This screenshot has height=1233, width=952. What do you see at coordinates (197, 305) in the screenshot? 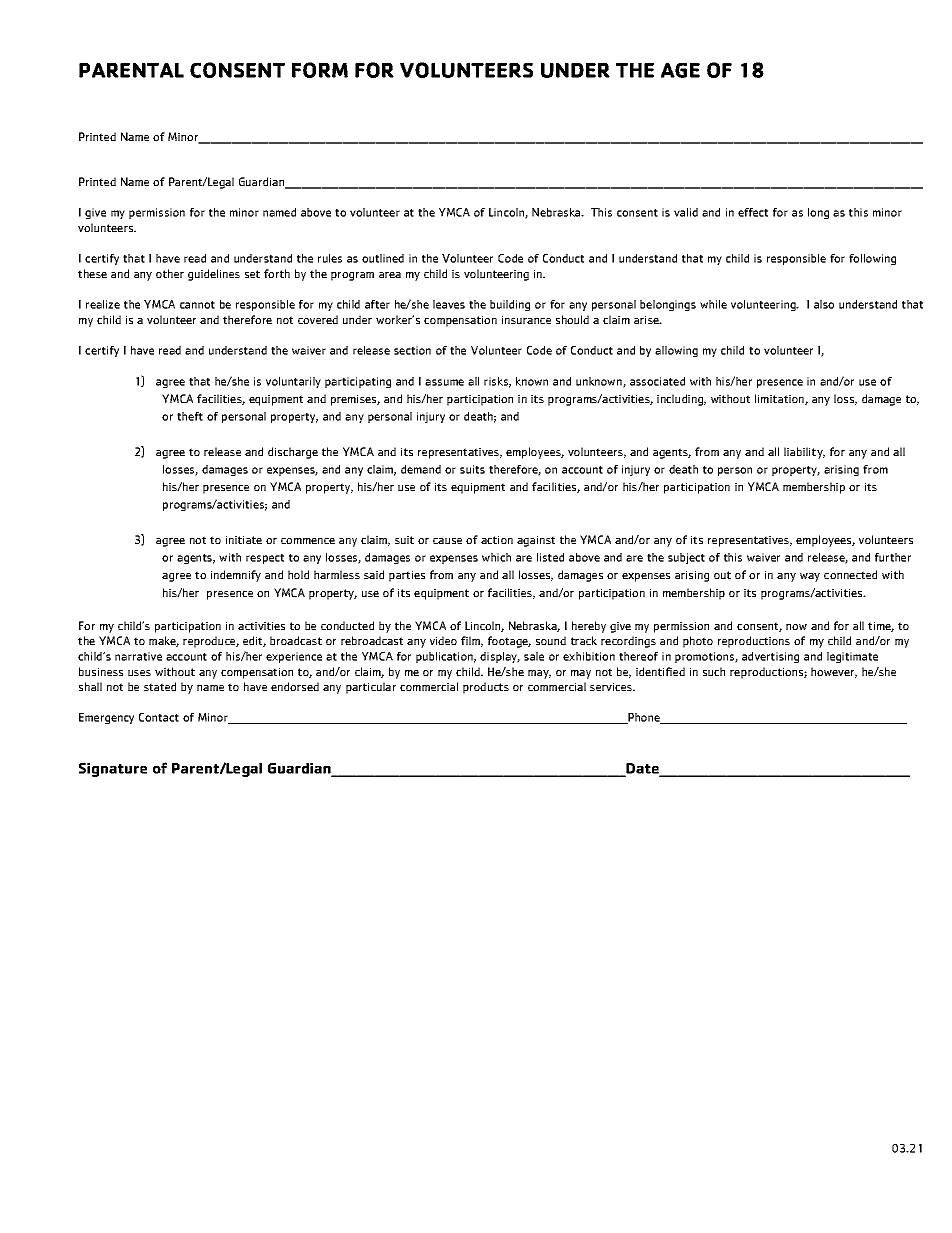
I see `cannot` at bounding box center [197, 305].
